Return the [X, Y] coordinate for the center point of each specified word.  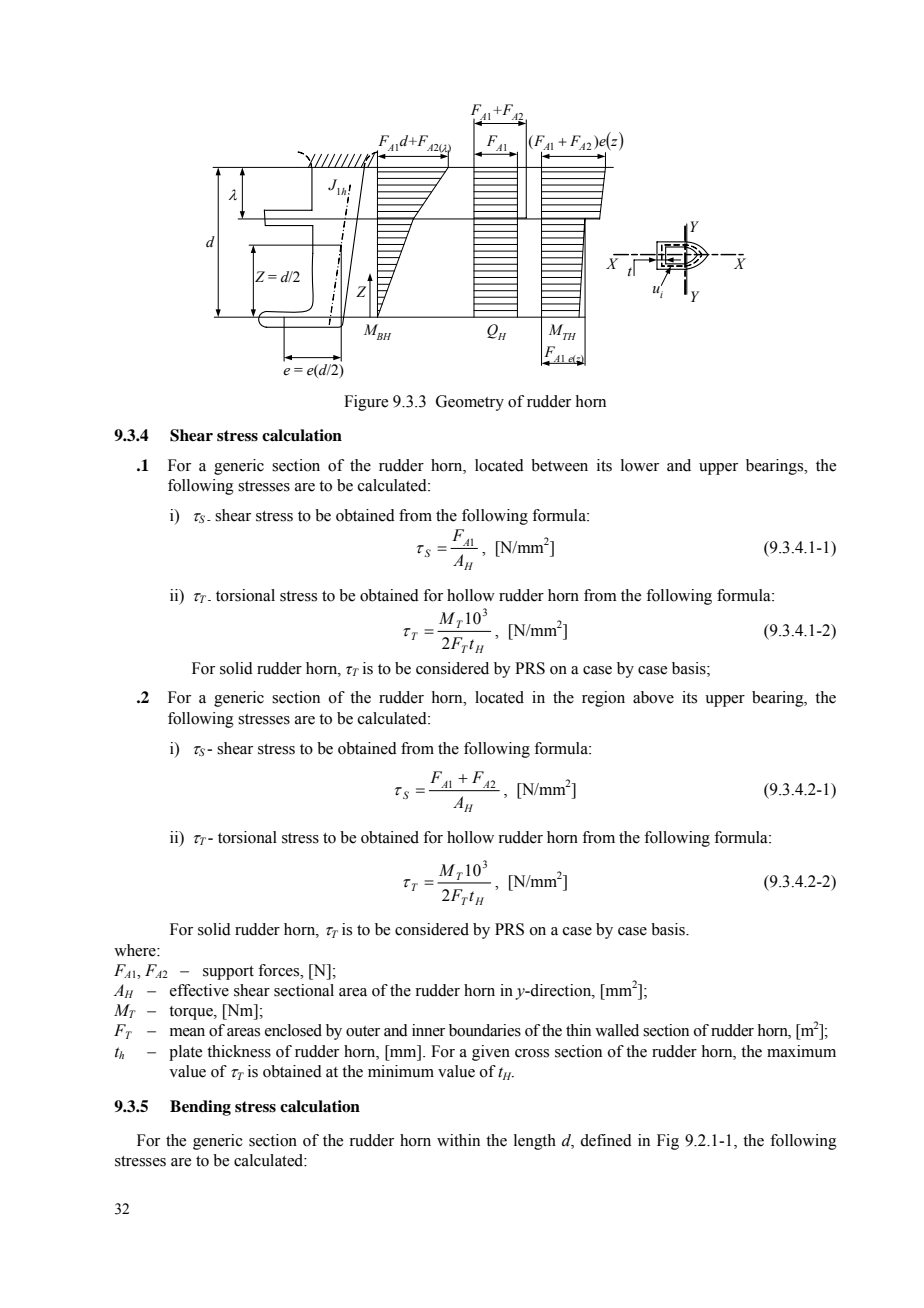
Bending [200, 1108]
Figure [366, 403]
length [535, 1142]
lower [640, 465]
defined [606, 1140]
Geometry [470, 403]
